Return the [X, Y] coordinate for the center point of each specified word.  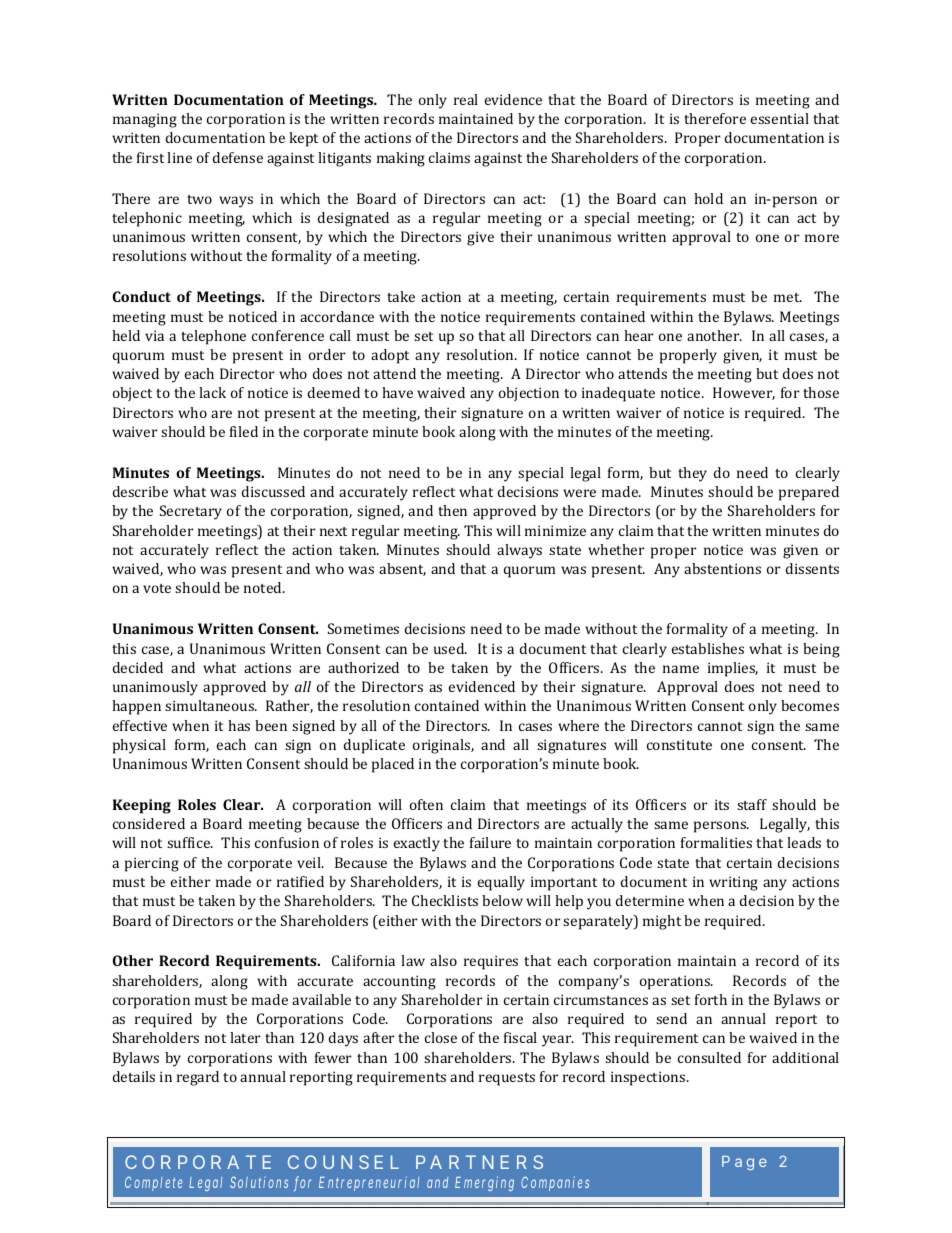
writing [733, 883]
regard [198, 1078]
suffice [189, 842]
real [466, 99]
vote [157, 588]
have [397, 392]
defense [238, 157]
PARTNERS [479, 1162]
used [450, 648]
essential [780, 118]
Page [744, 1163]
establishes [708, 648]
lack [212, 392]
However [744, 393]
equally [501, 883]
